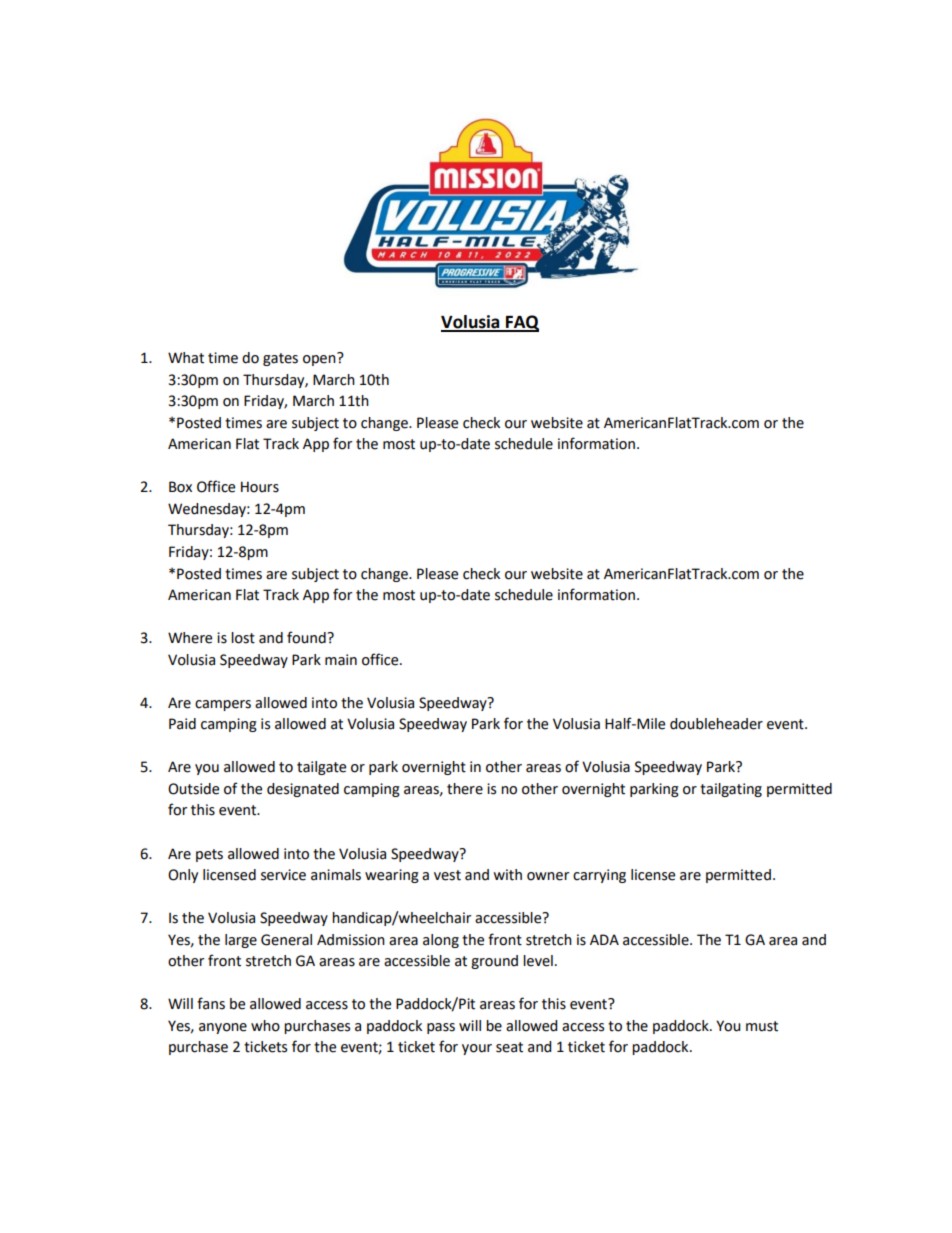 The height and width of the screenshot is (1233, 952). Describe the element at coordinates (731, 790) in the screenshot. I see `tailgating` at that location.
